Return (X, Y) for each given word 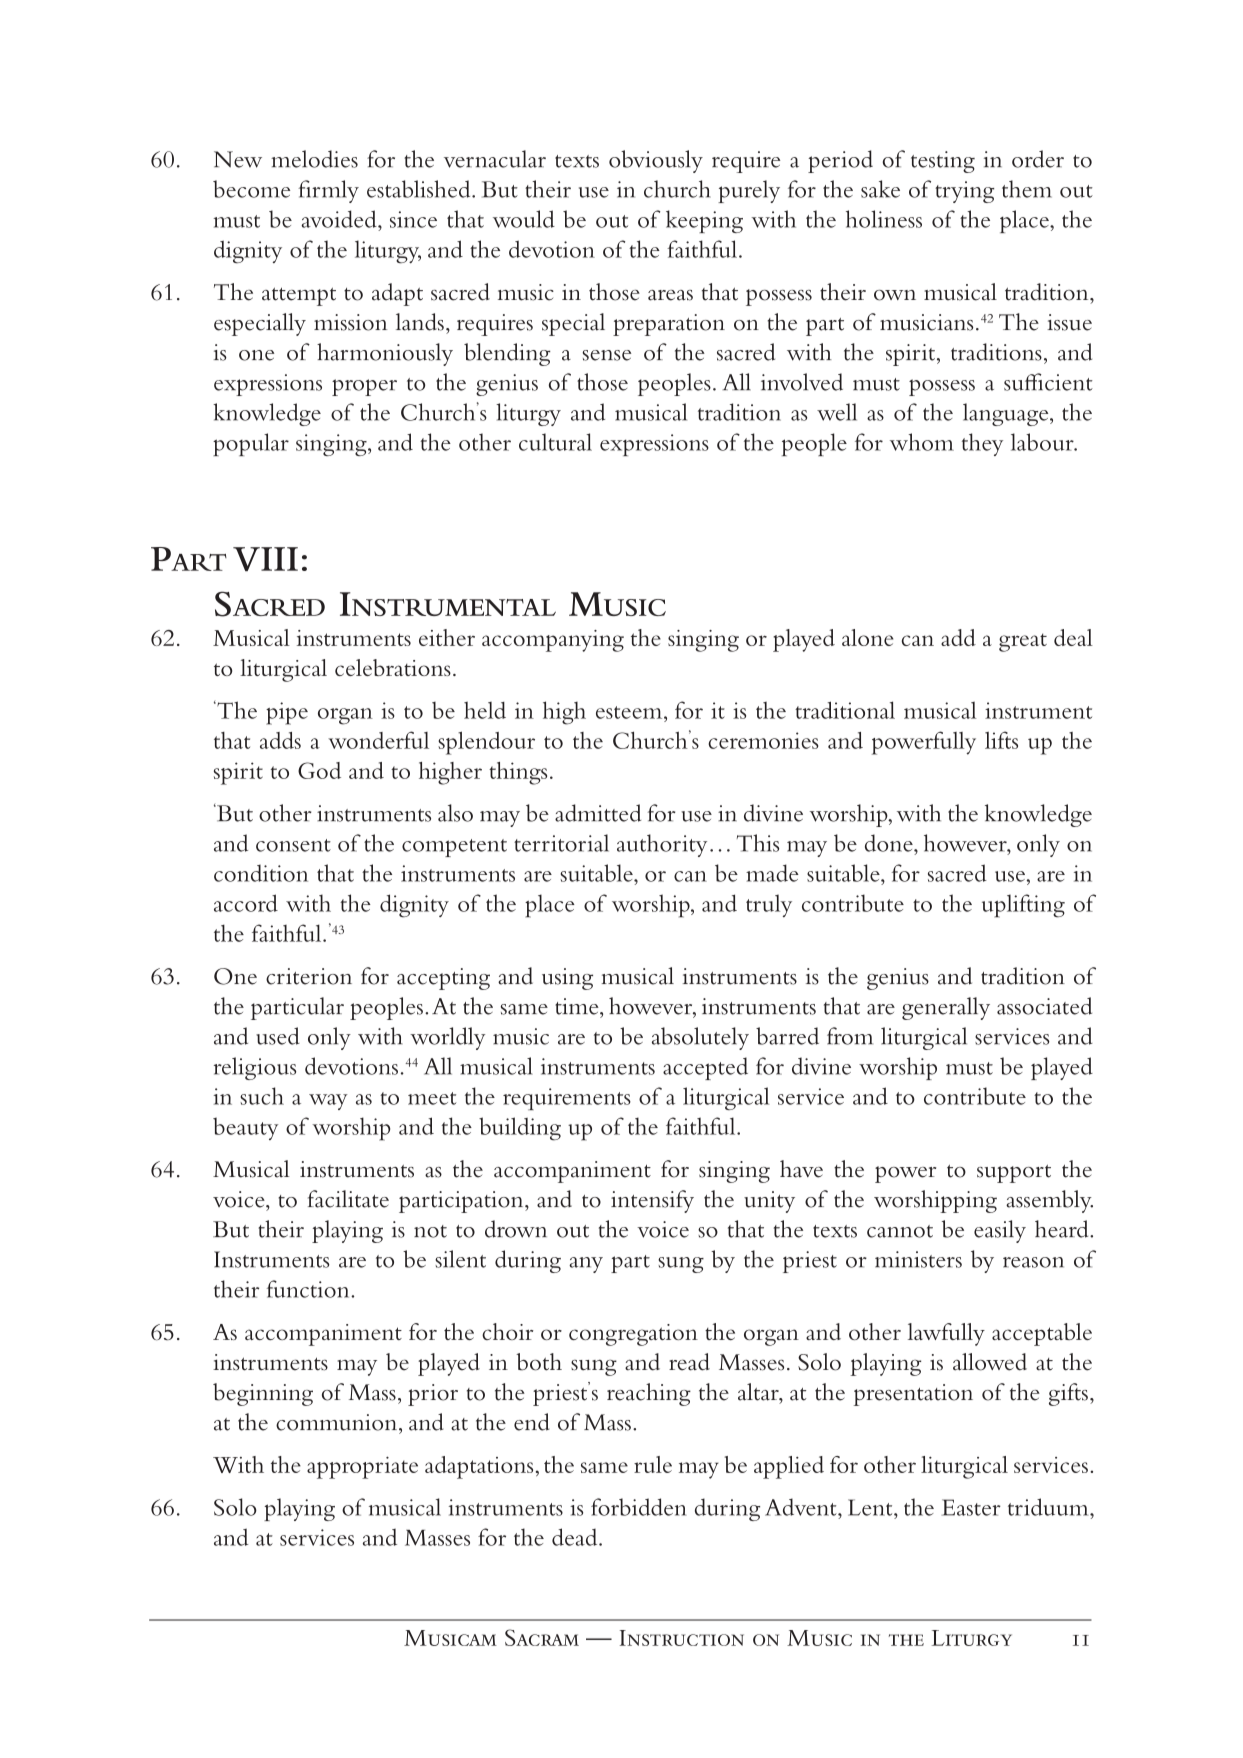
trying (964, 192)
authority (662, 845)
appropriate (362, 1467)
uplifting (1023, 906)
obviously (656, 161)
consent (293, 845)
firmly (328, 191)
